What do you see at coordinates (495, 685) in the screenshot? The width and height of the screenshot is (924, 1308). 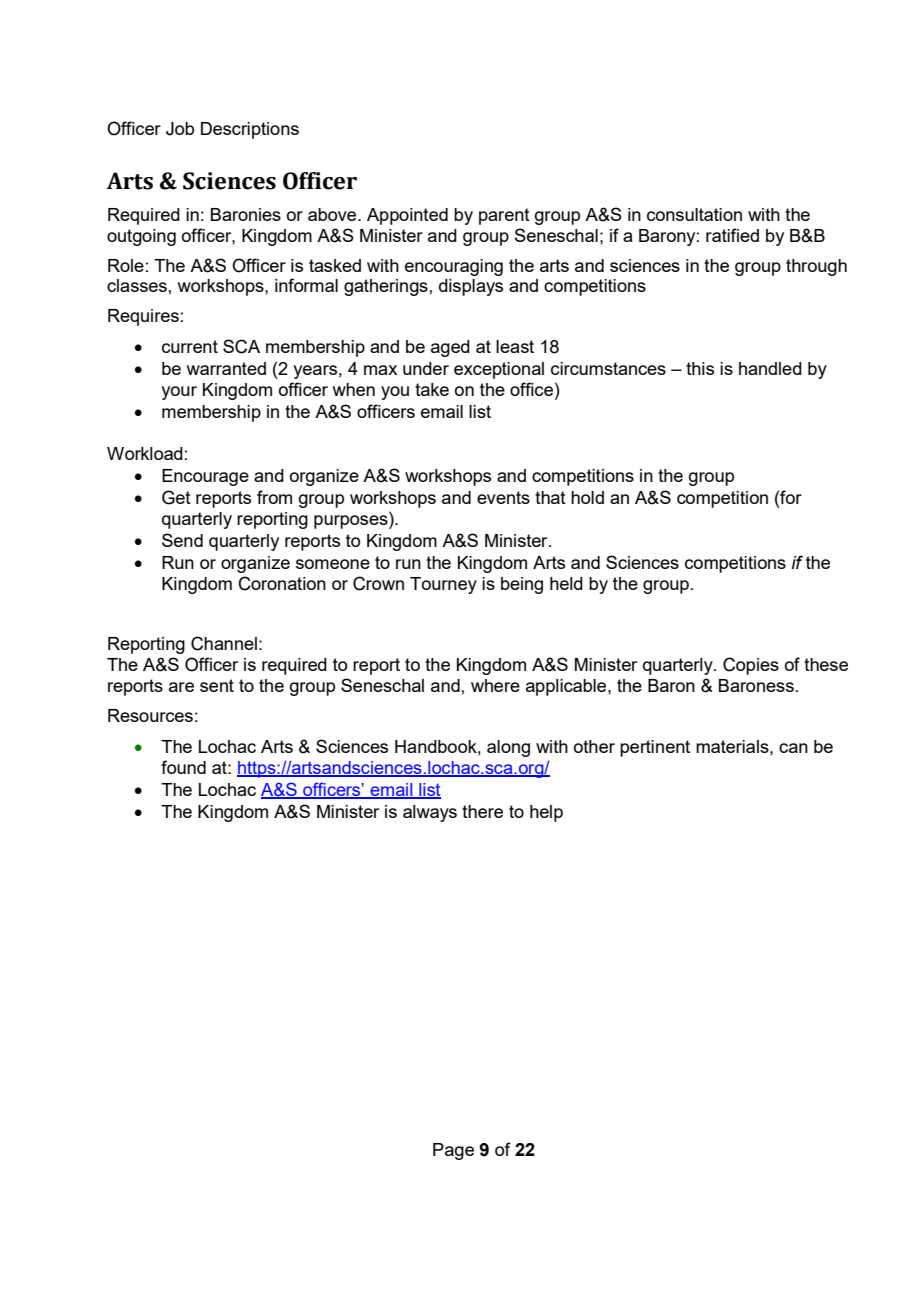 I see `where` at bounding box center [495, 685].
